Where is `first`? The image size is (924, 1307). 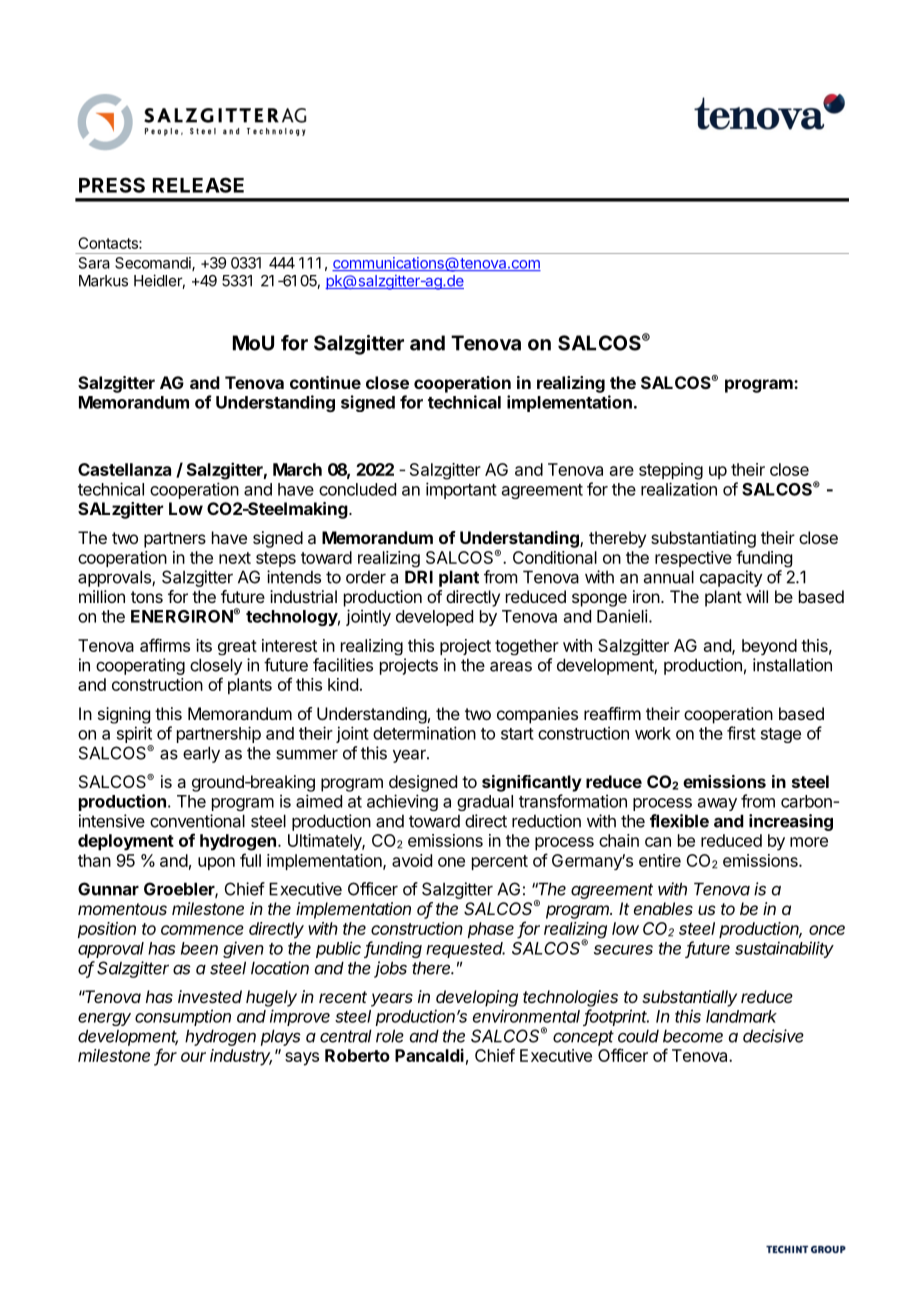
first is located at coordinates (741, 733).
